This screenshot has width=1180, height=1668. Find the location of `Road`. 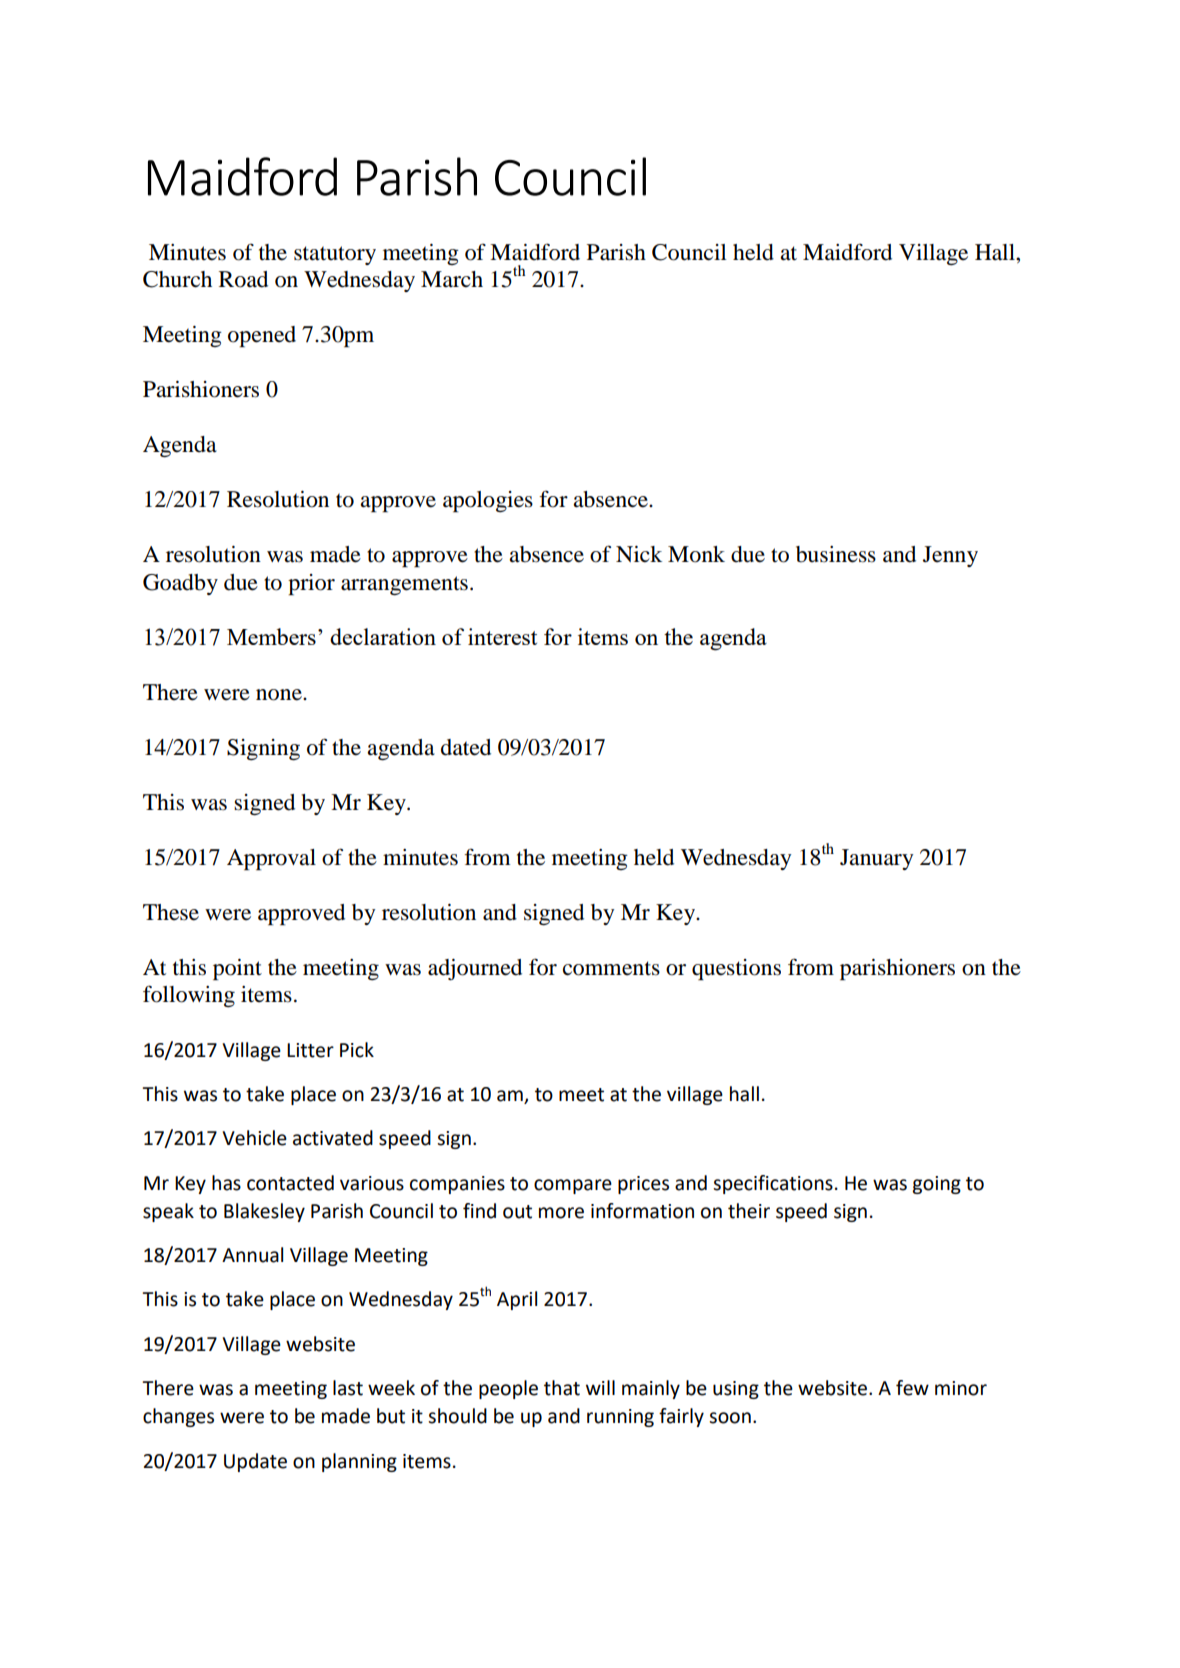

Road is located at coordinates (243, 279).
